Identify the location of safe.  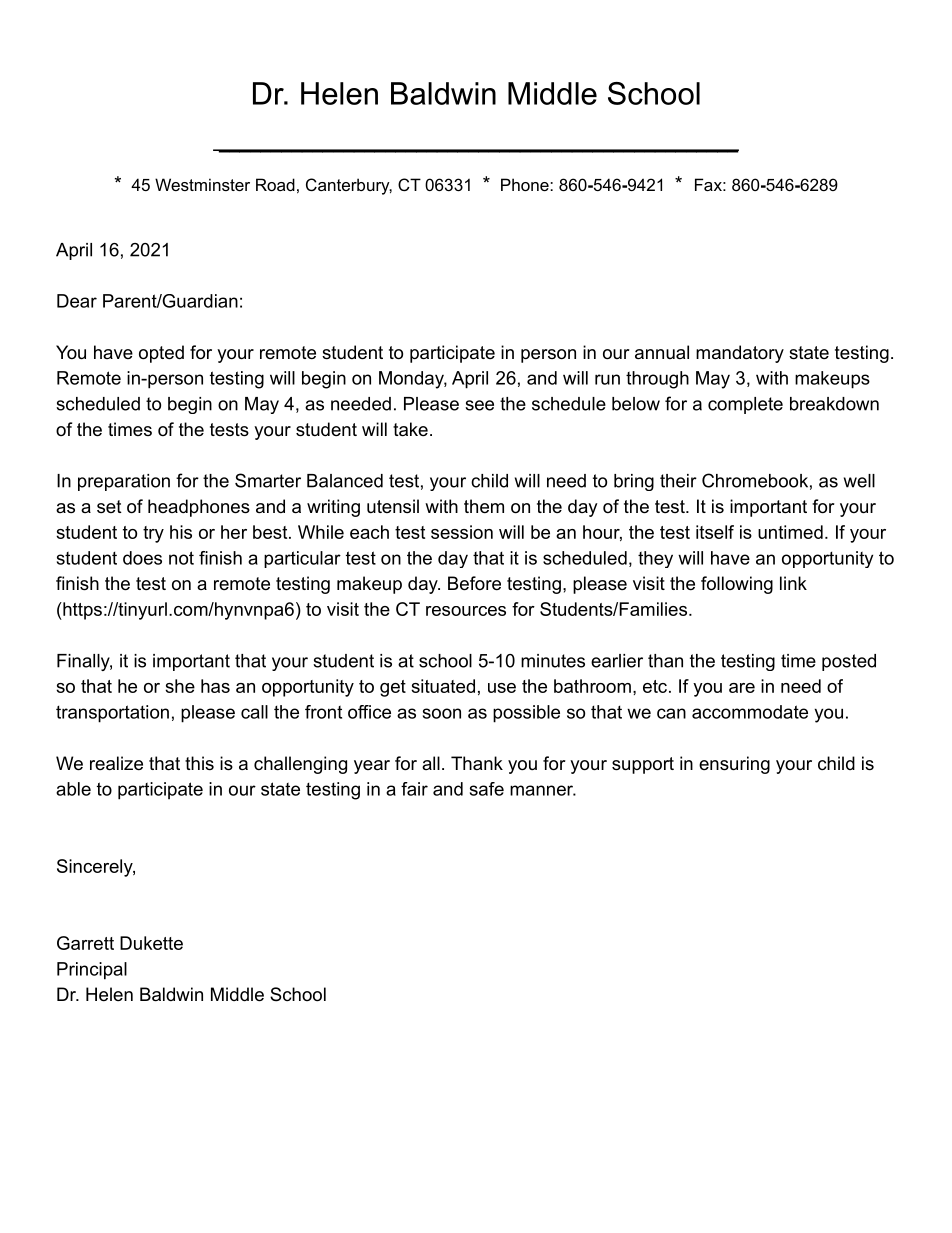
(487, 789).
